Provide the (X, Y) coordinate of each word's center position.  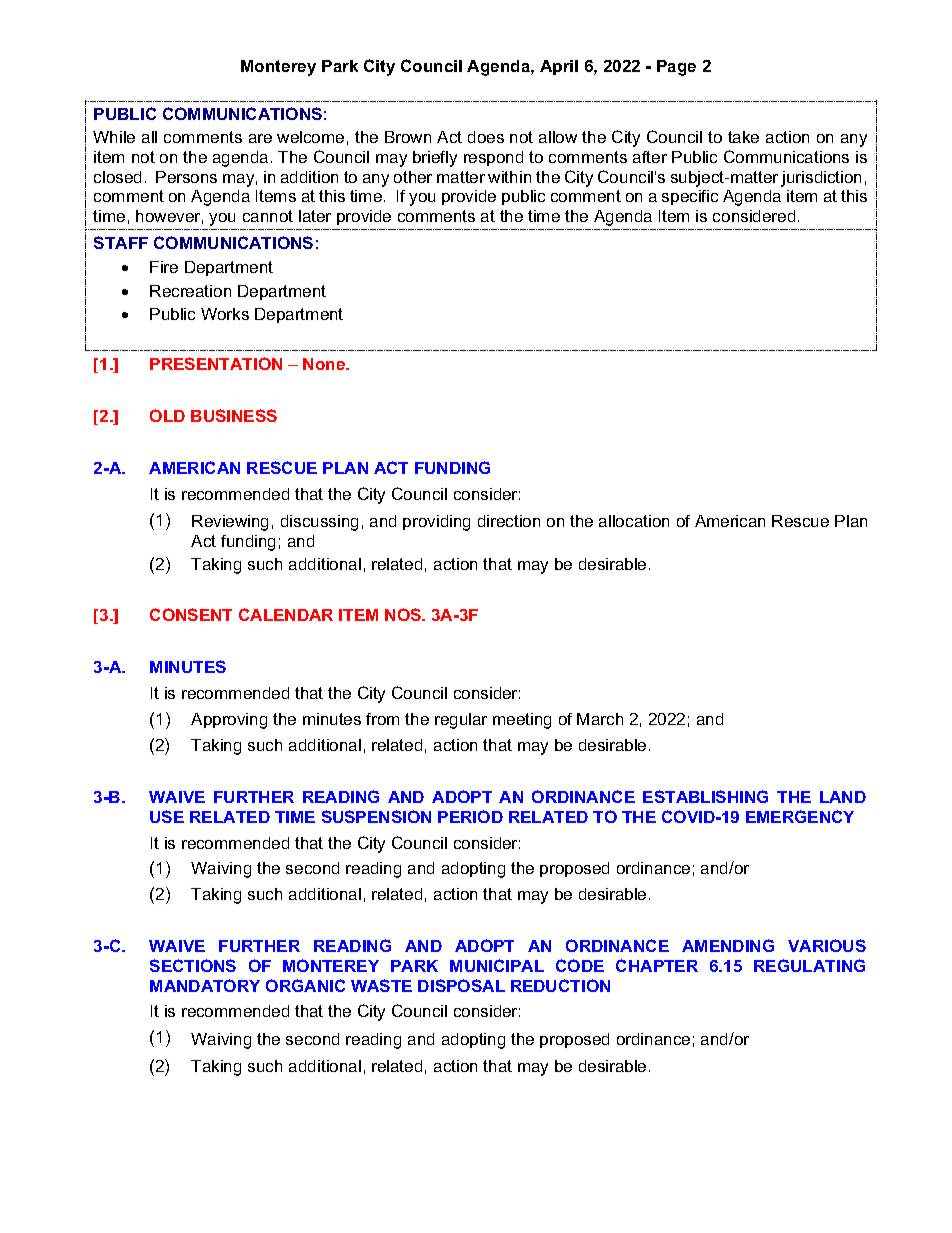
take (743, 137)
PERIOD (470, 816)
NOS (404, 614)
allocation (634, 521)
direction (509, 521)
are (260, 138)
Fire (164, 267)
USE (167, 816)
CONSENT (191, 614)
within (509, 177)
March (600, 719)
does (486, 137)
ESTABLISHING (705, 796)
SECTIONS (193, 965)
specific (690, 197)
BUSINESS (234, 415)
